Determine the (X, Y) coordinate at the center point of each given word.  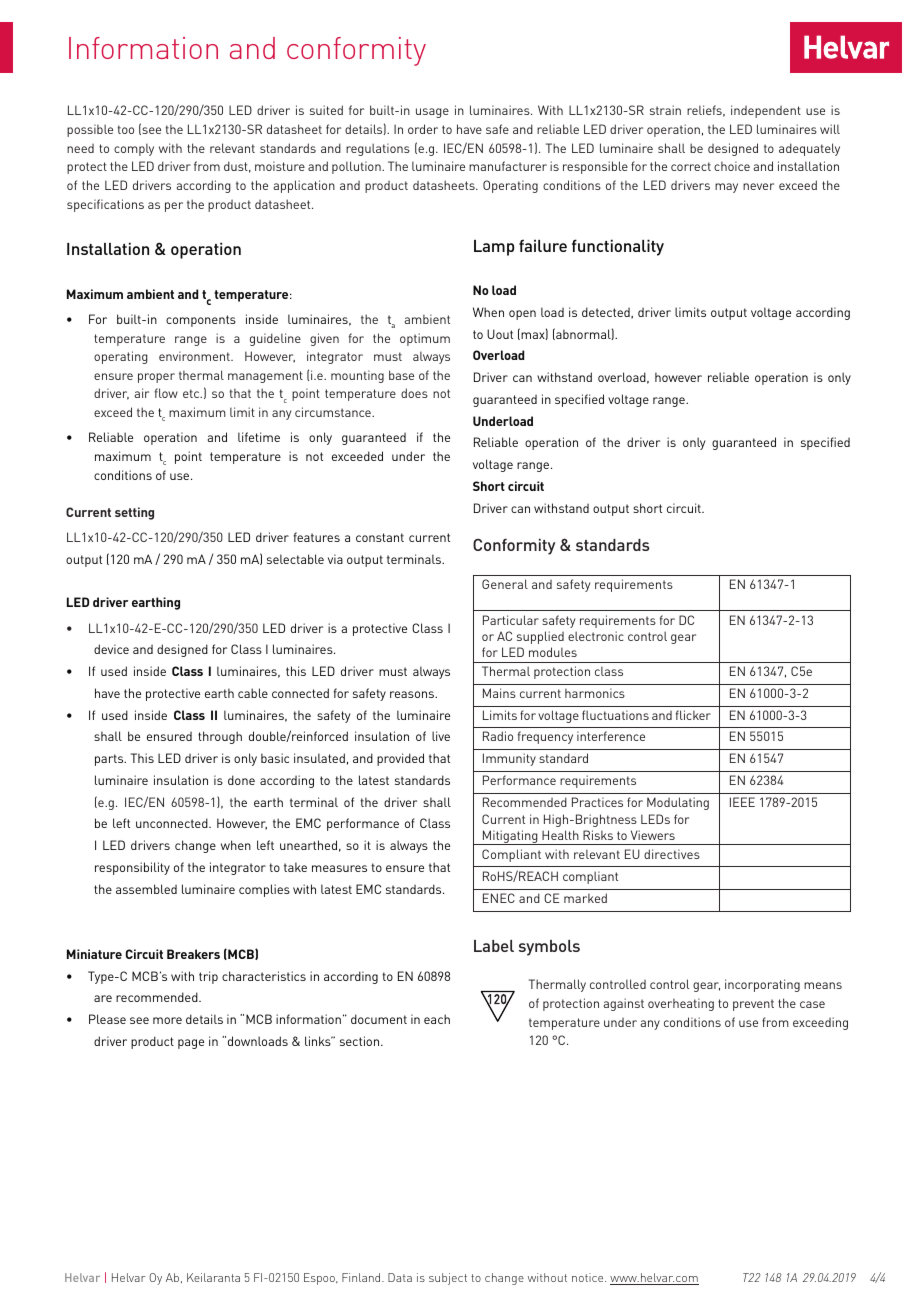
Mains (499, 693)
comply (134, 149)
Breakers (193, 954)
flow (166, 393)
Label (494, 946)
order (423, 129)
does (414, 393)
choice (732, 166)
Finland (362, 1277)
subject (448, 1279)
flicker (693, 715)
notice (589, 1277)
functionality (618, 247)
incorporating (762, 985)
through (220, 737)
